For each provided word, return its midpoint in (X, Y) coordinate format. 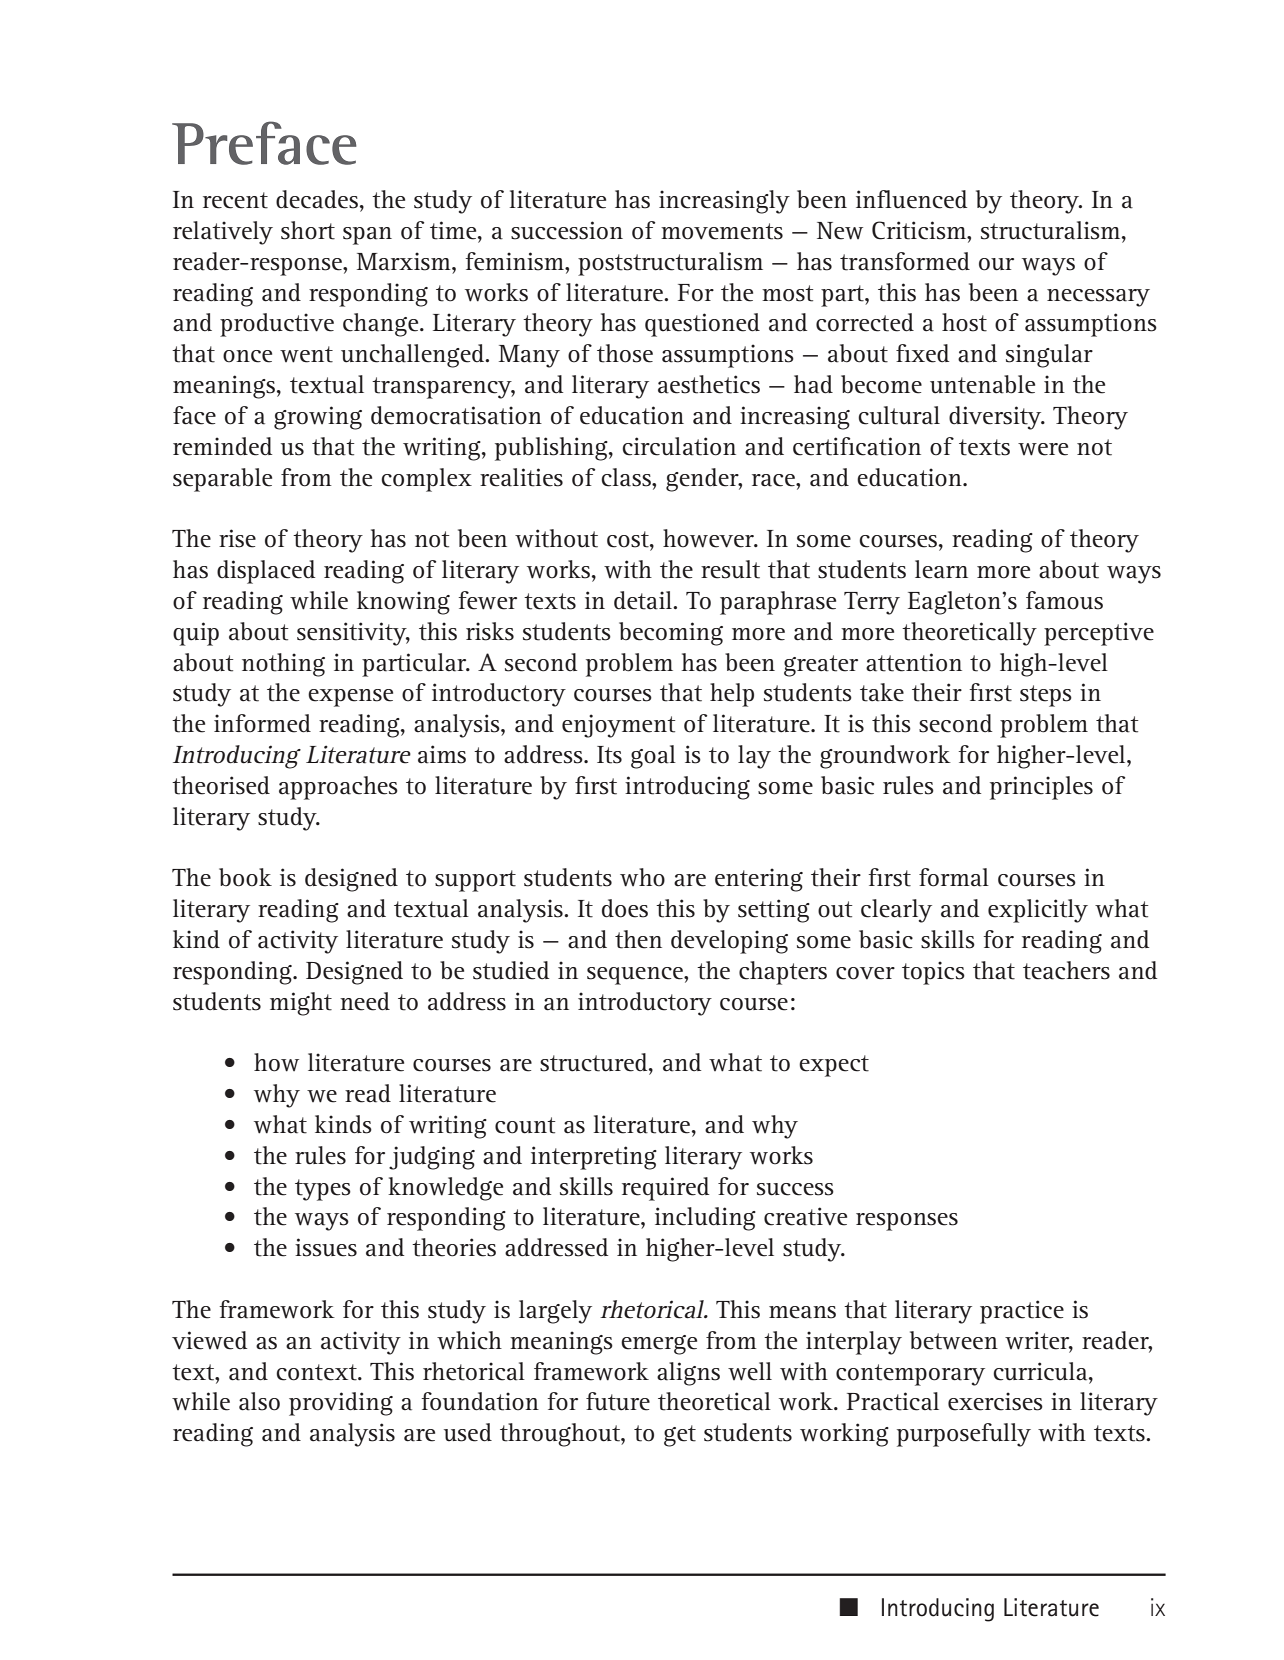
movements (722, 231)
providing (341, 1404)
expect (834, 1066)
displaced (266, 572)
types (323, 1190)
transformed (905, 261)
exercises (995, 1401)
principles (1041, 788)
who (642, 877)
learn (941, 569)
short (308, 230)
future (618, 1401)
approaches (338, 788)
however (710, 538)
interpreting (594, 1158)
